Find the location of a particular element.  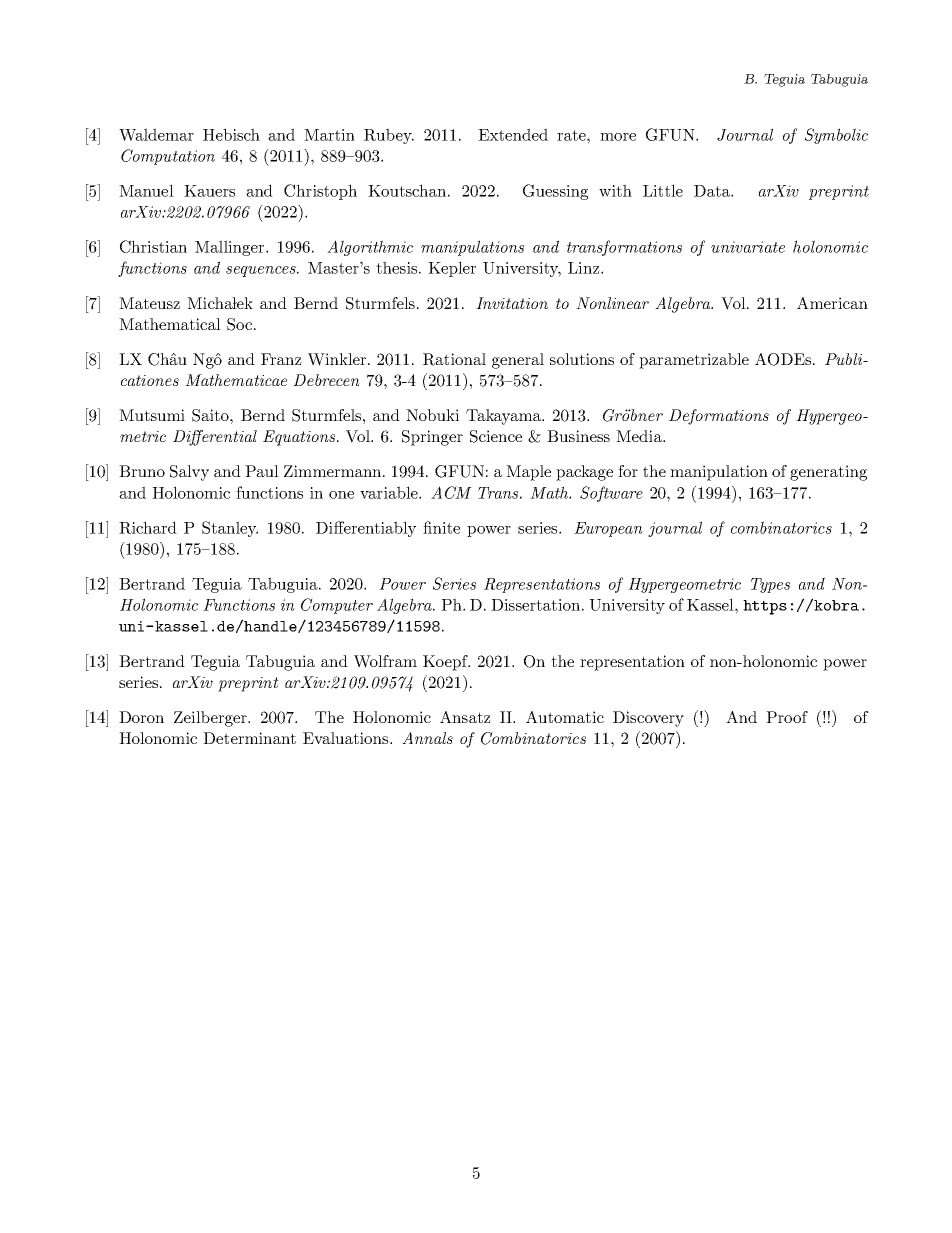

Annals is located at coordinates (427, 738).
